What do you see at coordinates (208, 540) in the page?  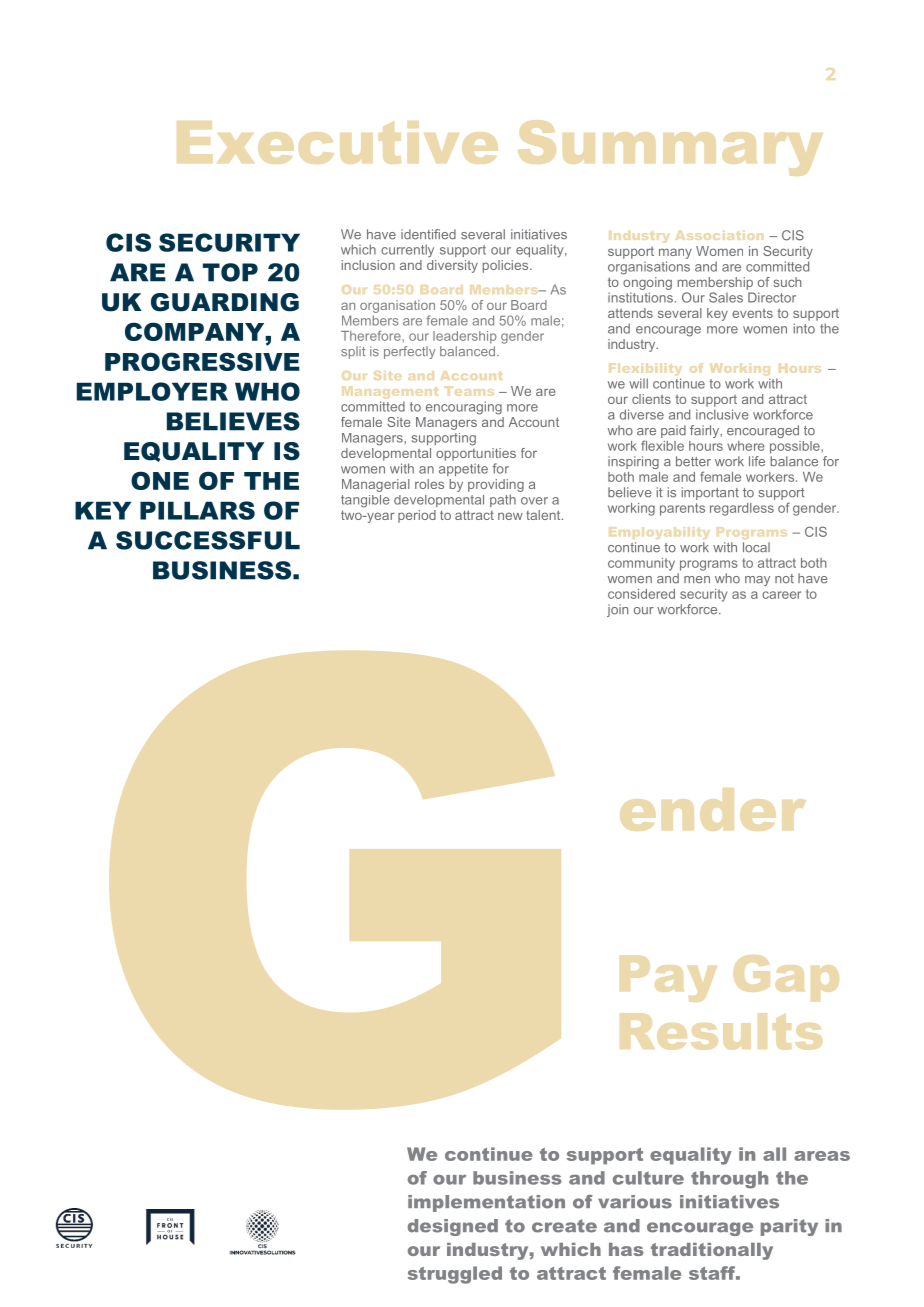 I see `SUCCESSFUL` at bounding box center [208, 540].
